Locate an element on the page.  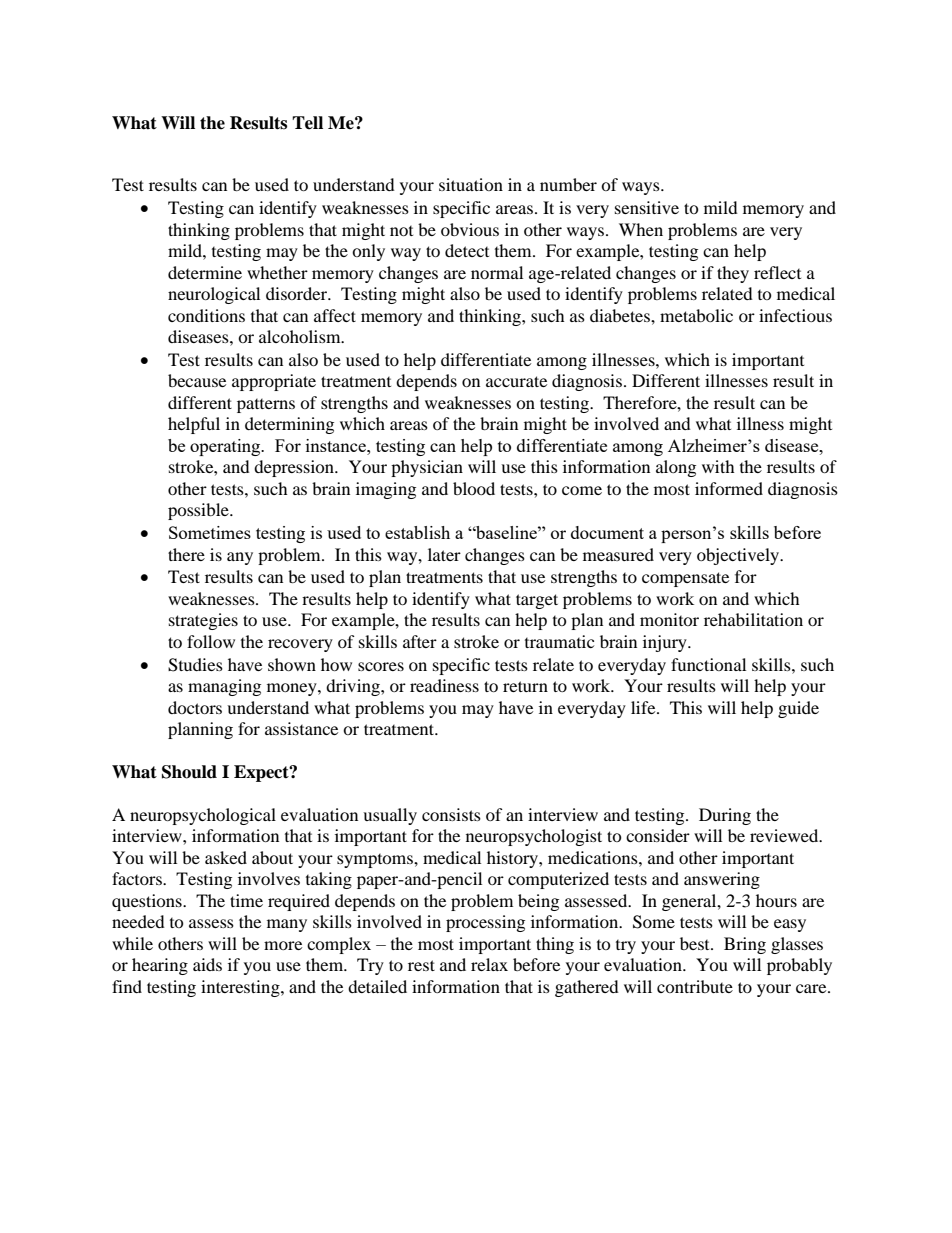
objectively is located at coordinates (739, 556).
